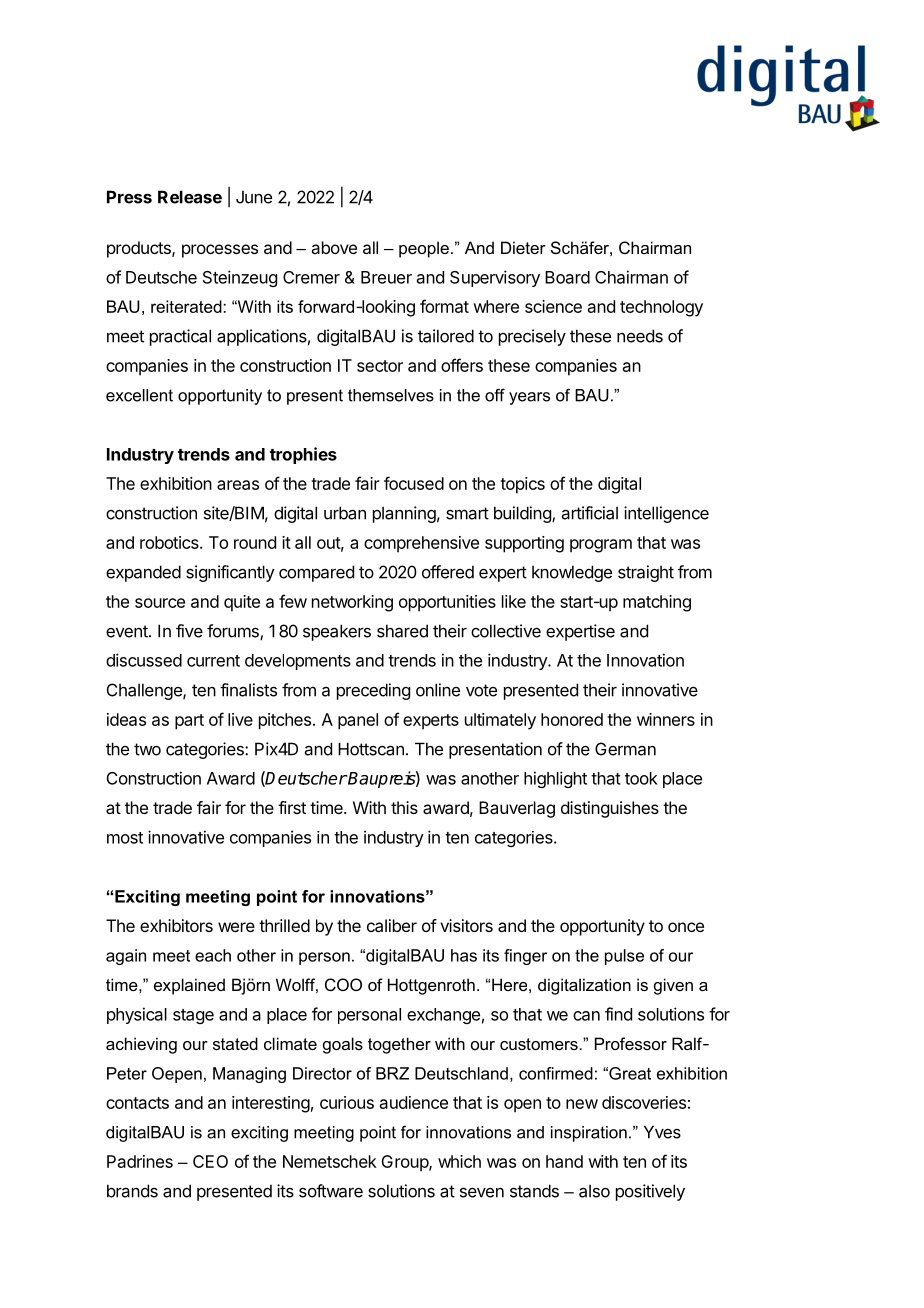  I want to click on focused, so click(414, 483).
